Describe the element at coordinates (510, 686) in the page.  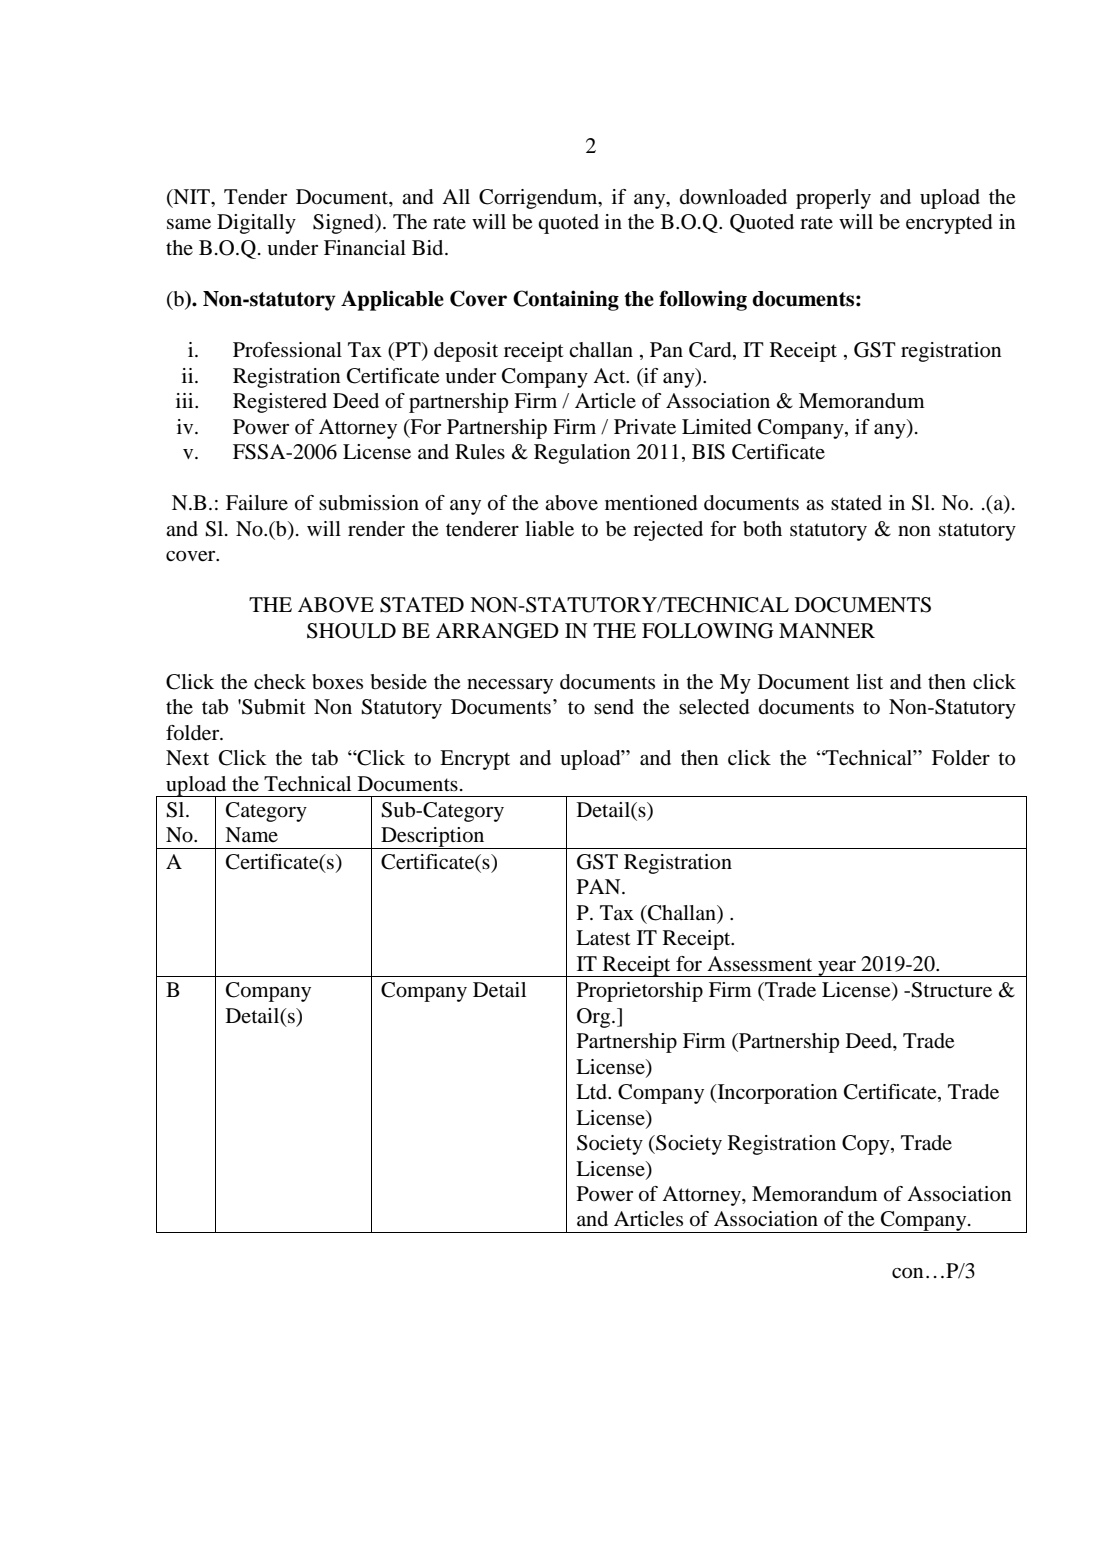
I see `necessary` at that location.
